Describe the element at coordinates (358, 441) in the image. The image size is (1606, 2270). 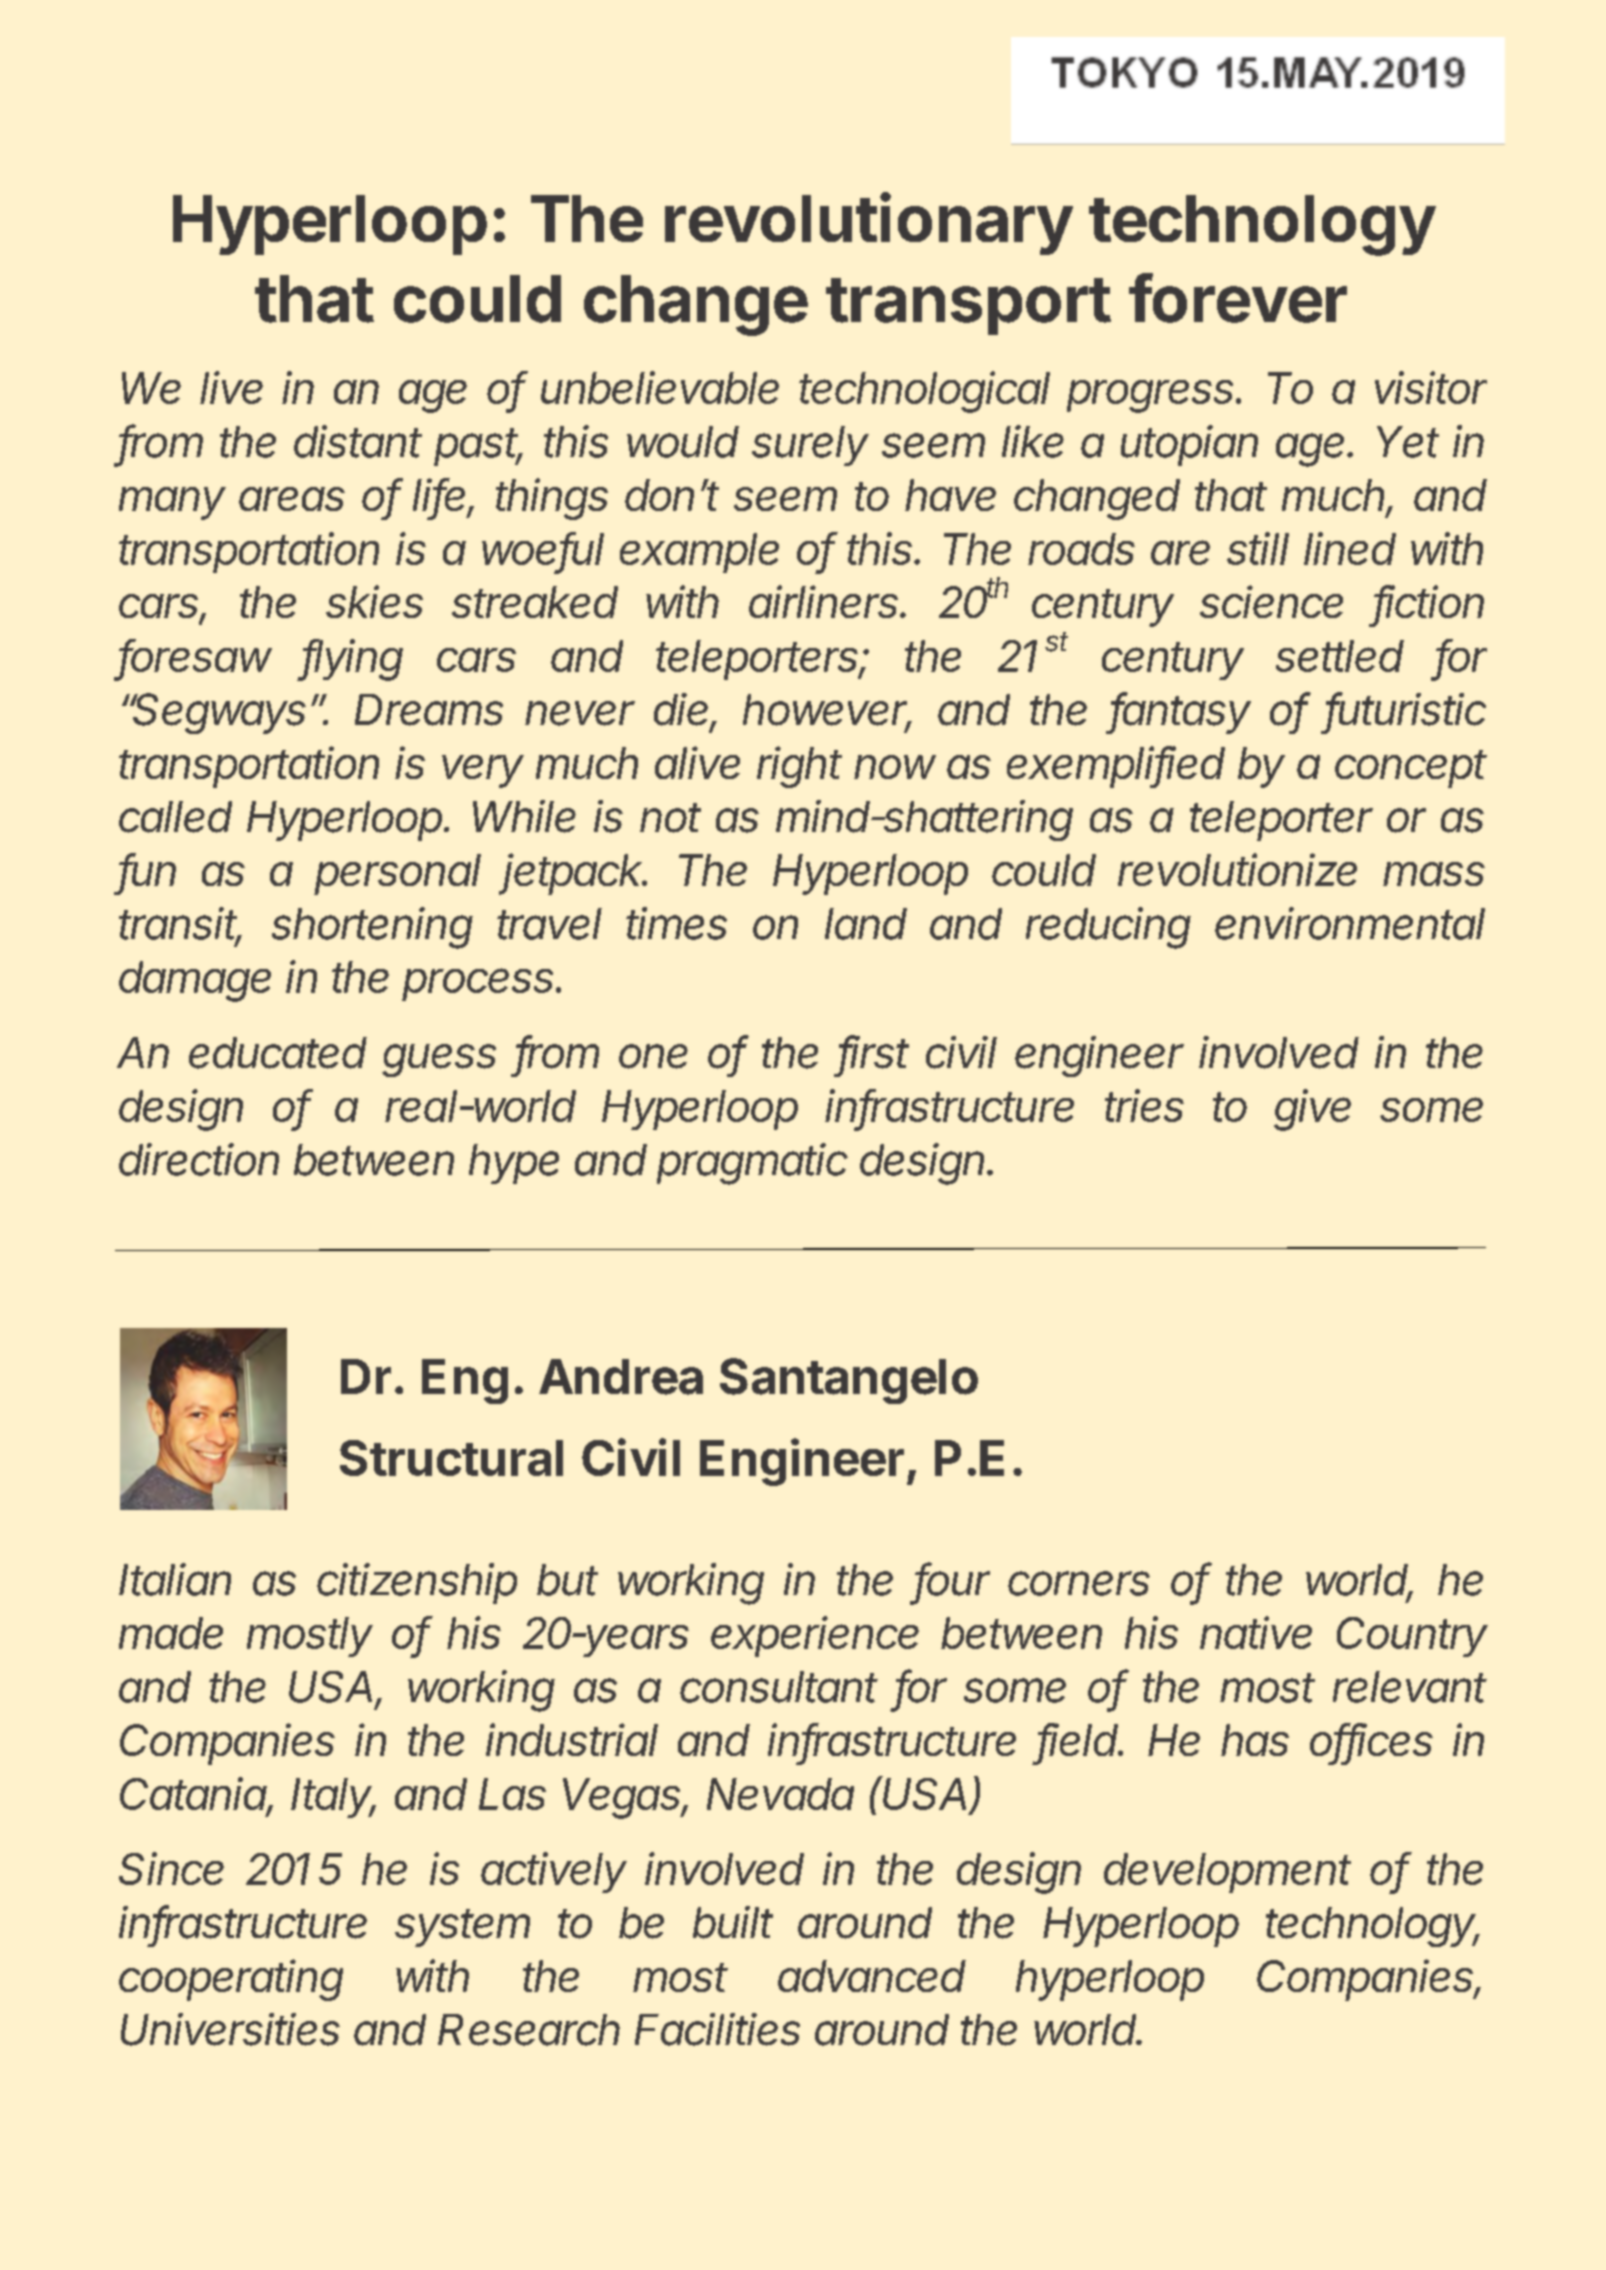
I see `distant` at that location.
